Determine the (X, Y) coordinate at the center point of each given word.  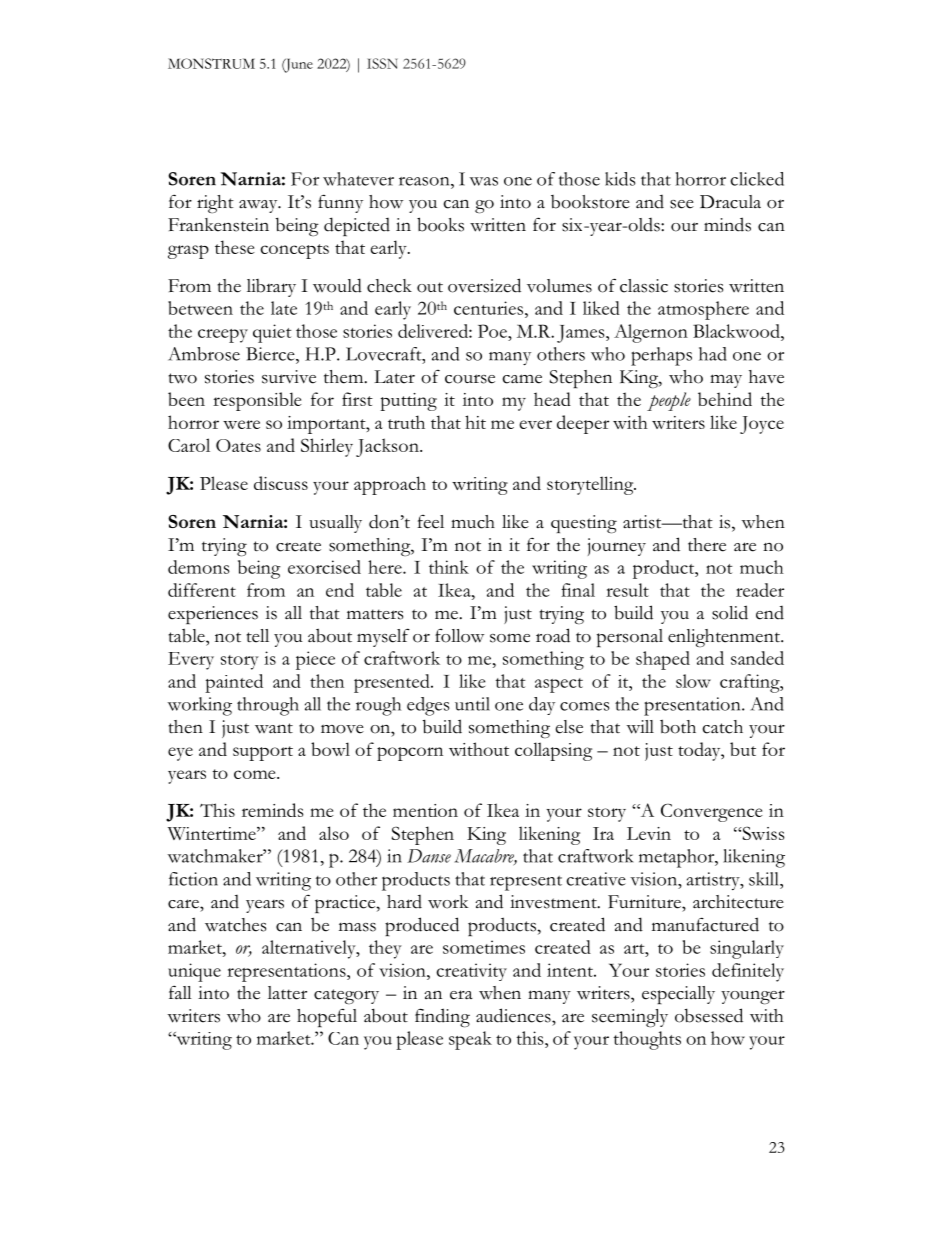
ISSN (382, 63)
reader (760, 590)
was (484, 181)
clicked (757, 179)
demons (199, 567)
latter (287, 993)
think (449, 567)
